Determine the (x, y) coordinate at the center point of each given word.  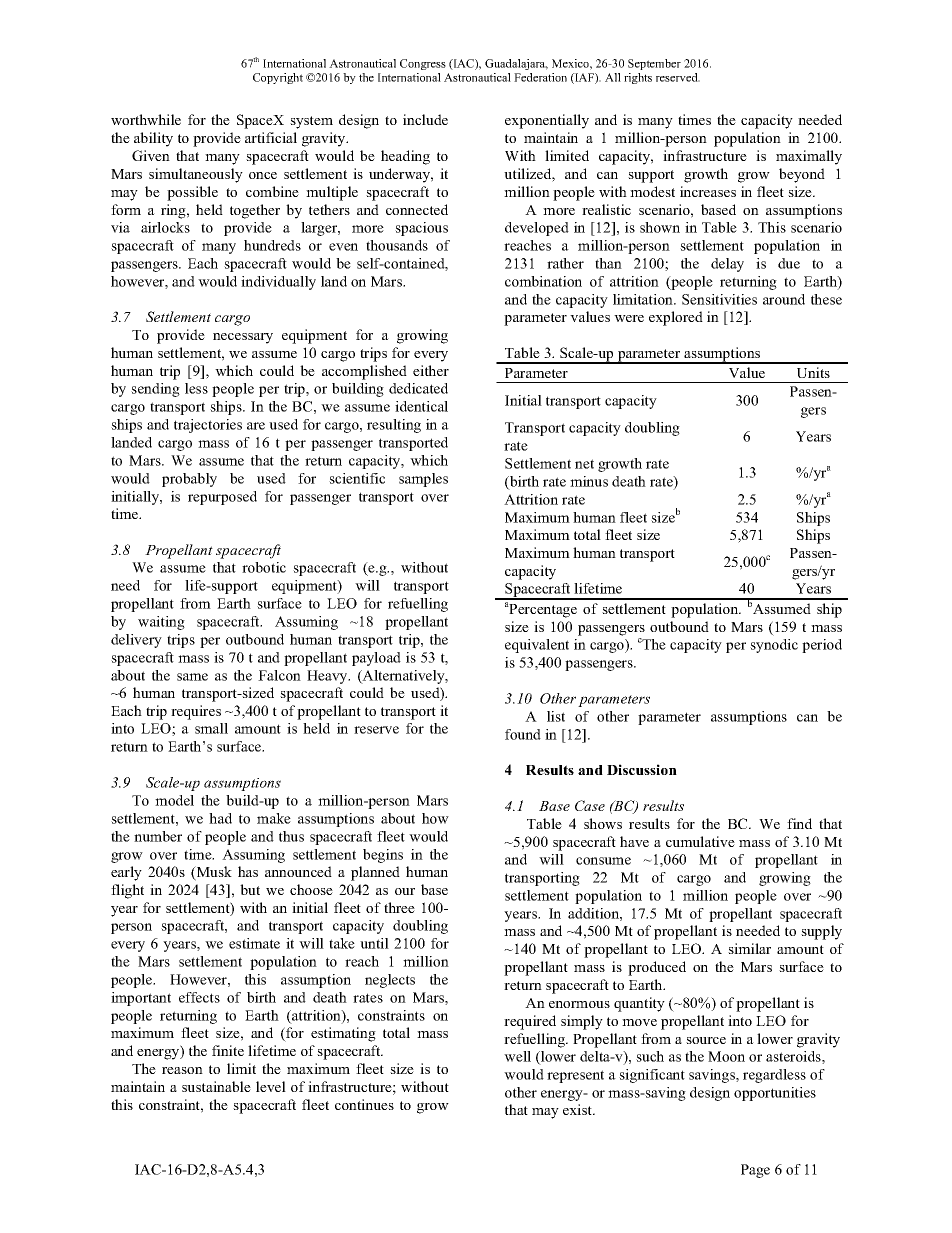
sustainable (216, 1086)
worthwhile (146, 119)
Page (755, 1171)
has (248, 871)
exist (579, 1109)
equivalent (537, 646)
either (431, 370)
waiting (161, 623)
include (425, 119)
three (399, 907)
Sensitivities (719, 299)
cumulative (700, 841)
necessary (243, 338)
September (654, 64)
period (822, 646)
